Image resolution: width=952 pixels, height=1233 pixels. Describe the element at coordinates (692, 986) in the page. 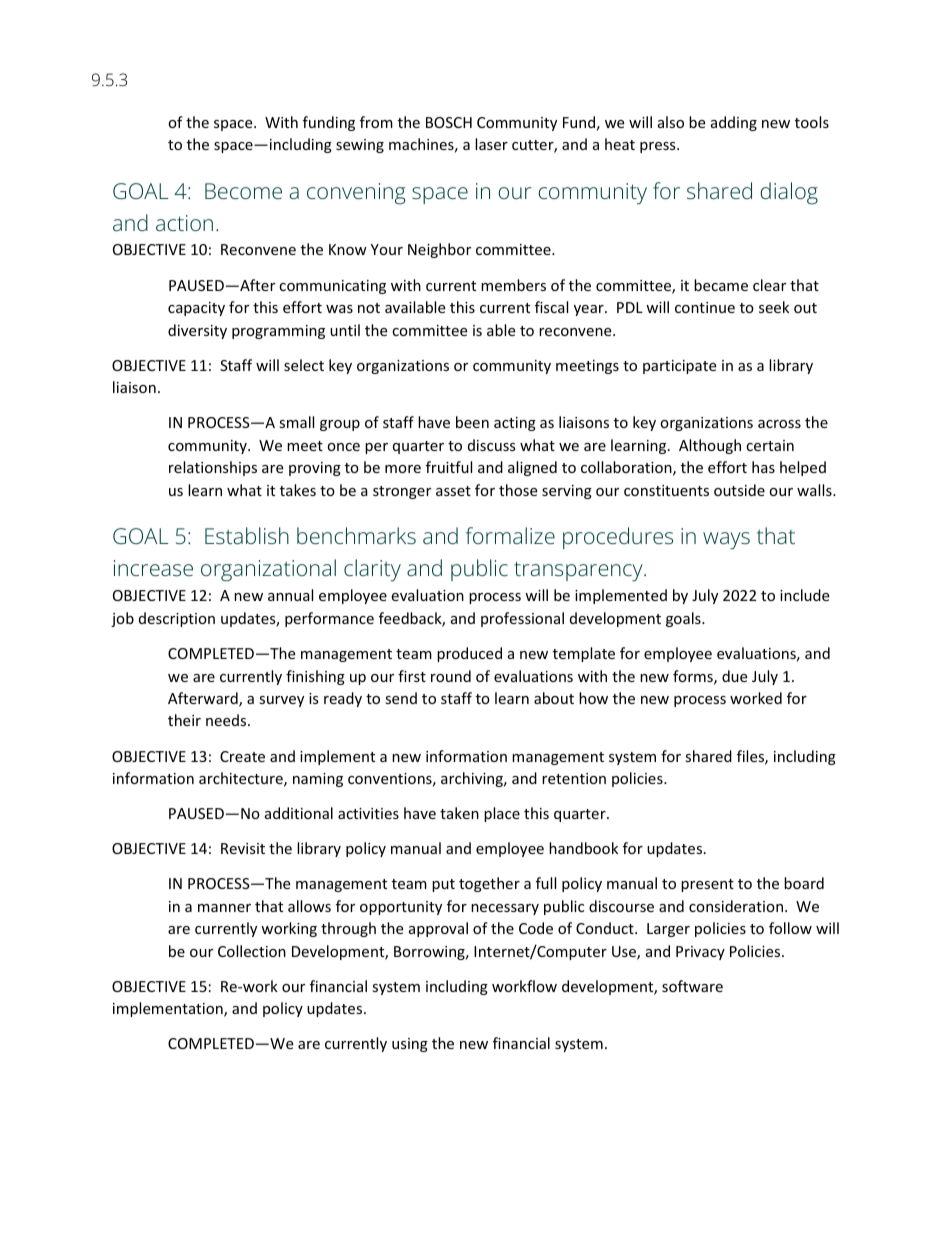

I see `software` at that location.
